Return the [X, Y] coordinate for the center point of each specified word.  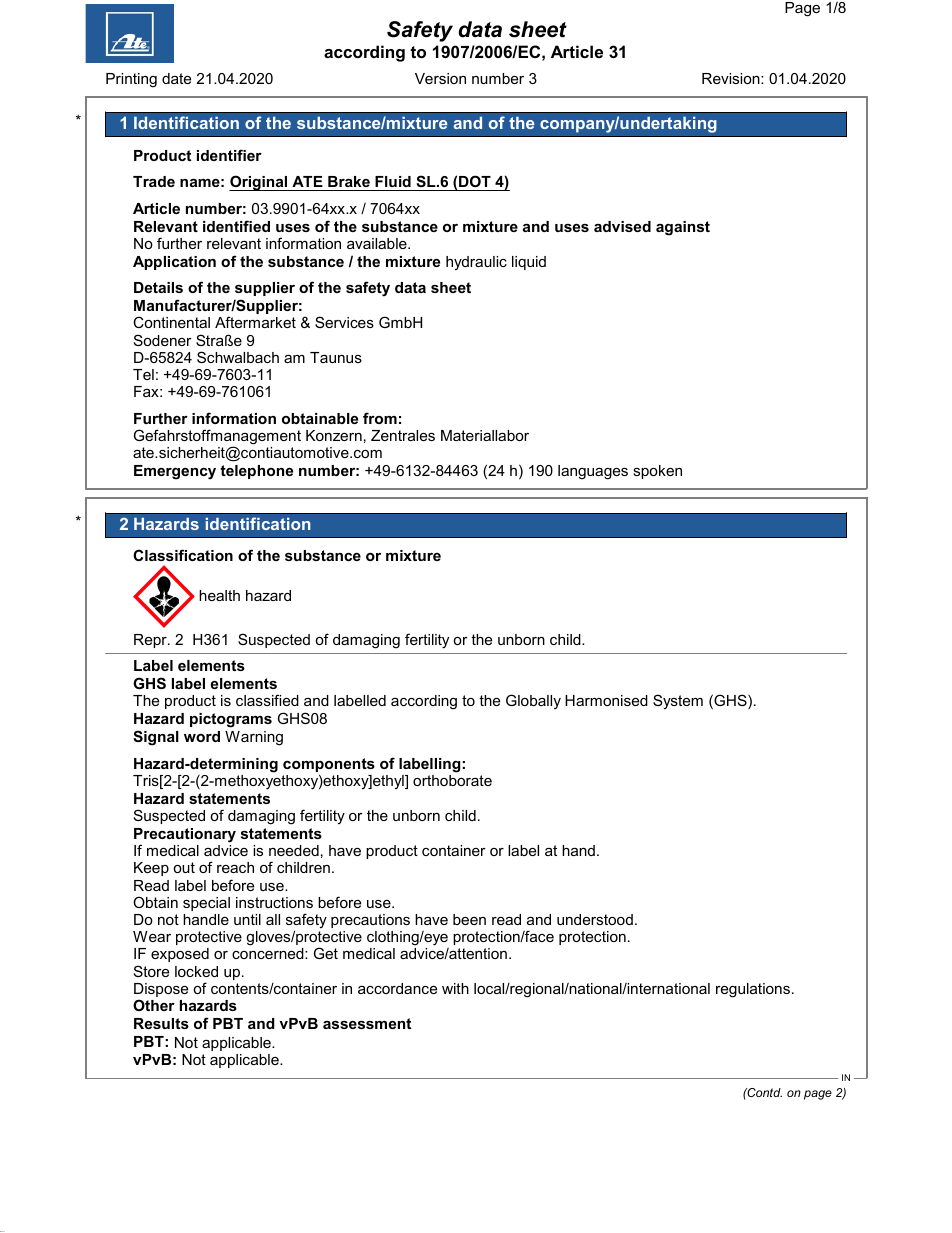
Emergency [175, 472]
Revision [732, 78]
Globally [533, 701]
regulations [753, 990]
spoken [657, 472]
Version [440, 78]
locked [196, 971]
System [678, 701]
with [455, 988]
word [202, 736]
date [176, 78]
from [380, 418]
